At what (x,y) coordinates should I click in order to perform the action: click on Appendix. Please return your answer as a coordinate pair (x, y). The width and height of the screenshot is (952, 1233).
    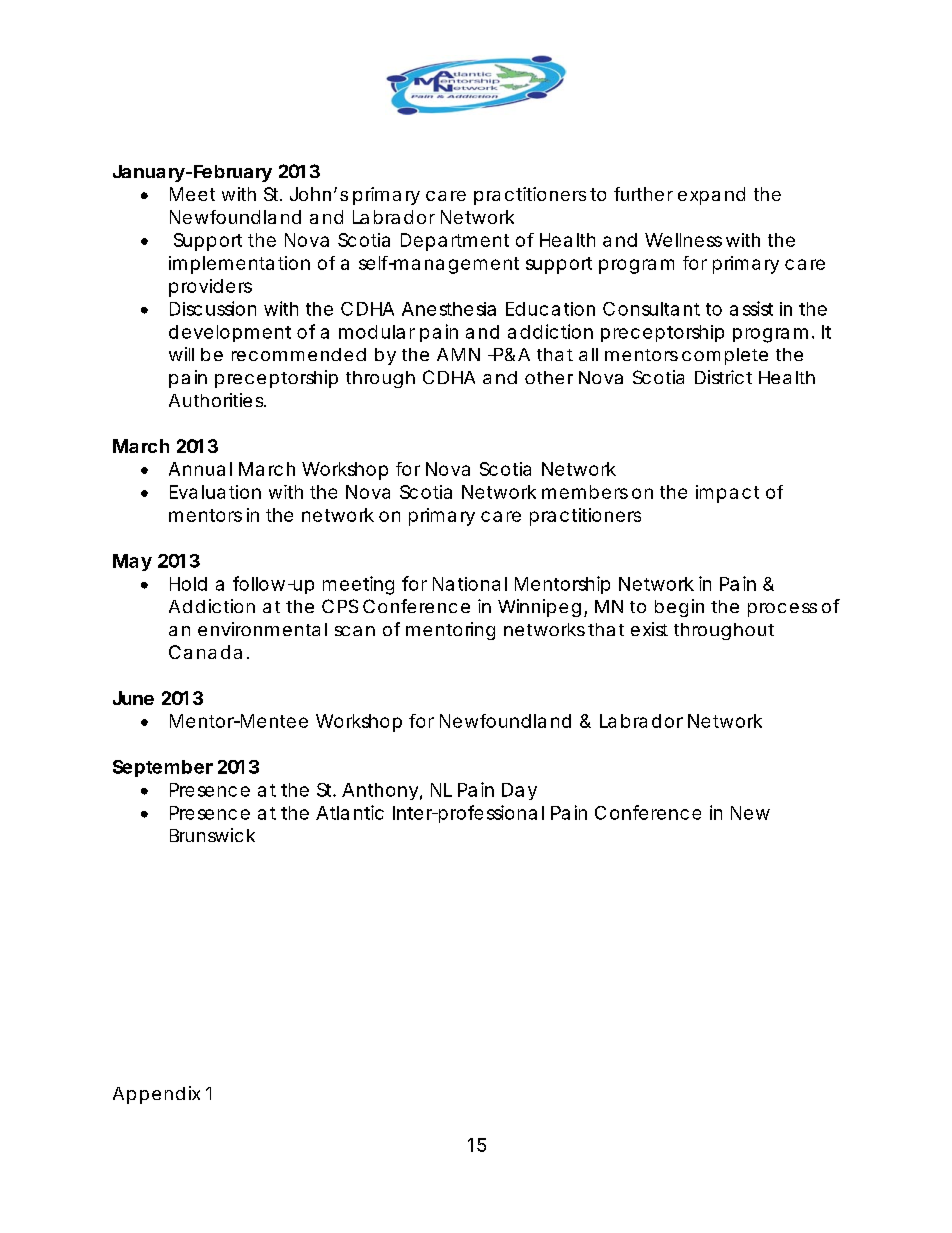
    Looking at the image, I should click on (156, 1095).
